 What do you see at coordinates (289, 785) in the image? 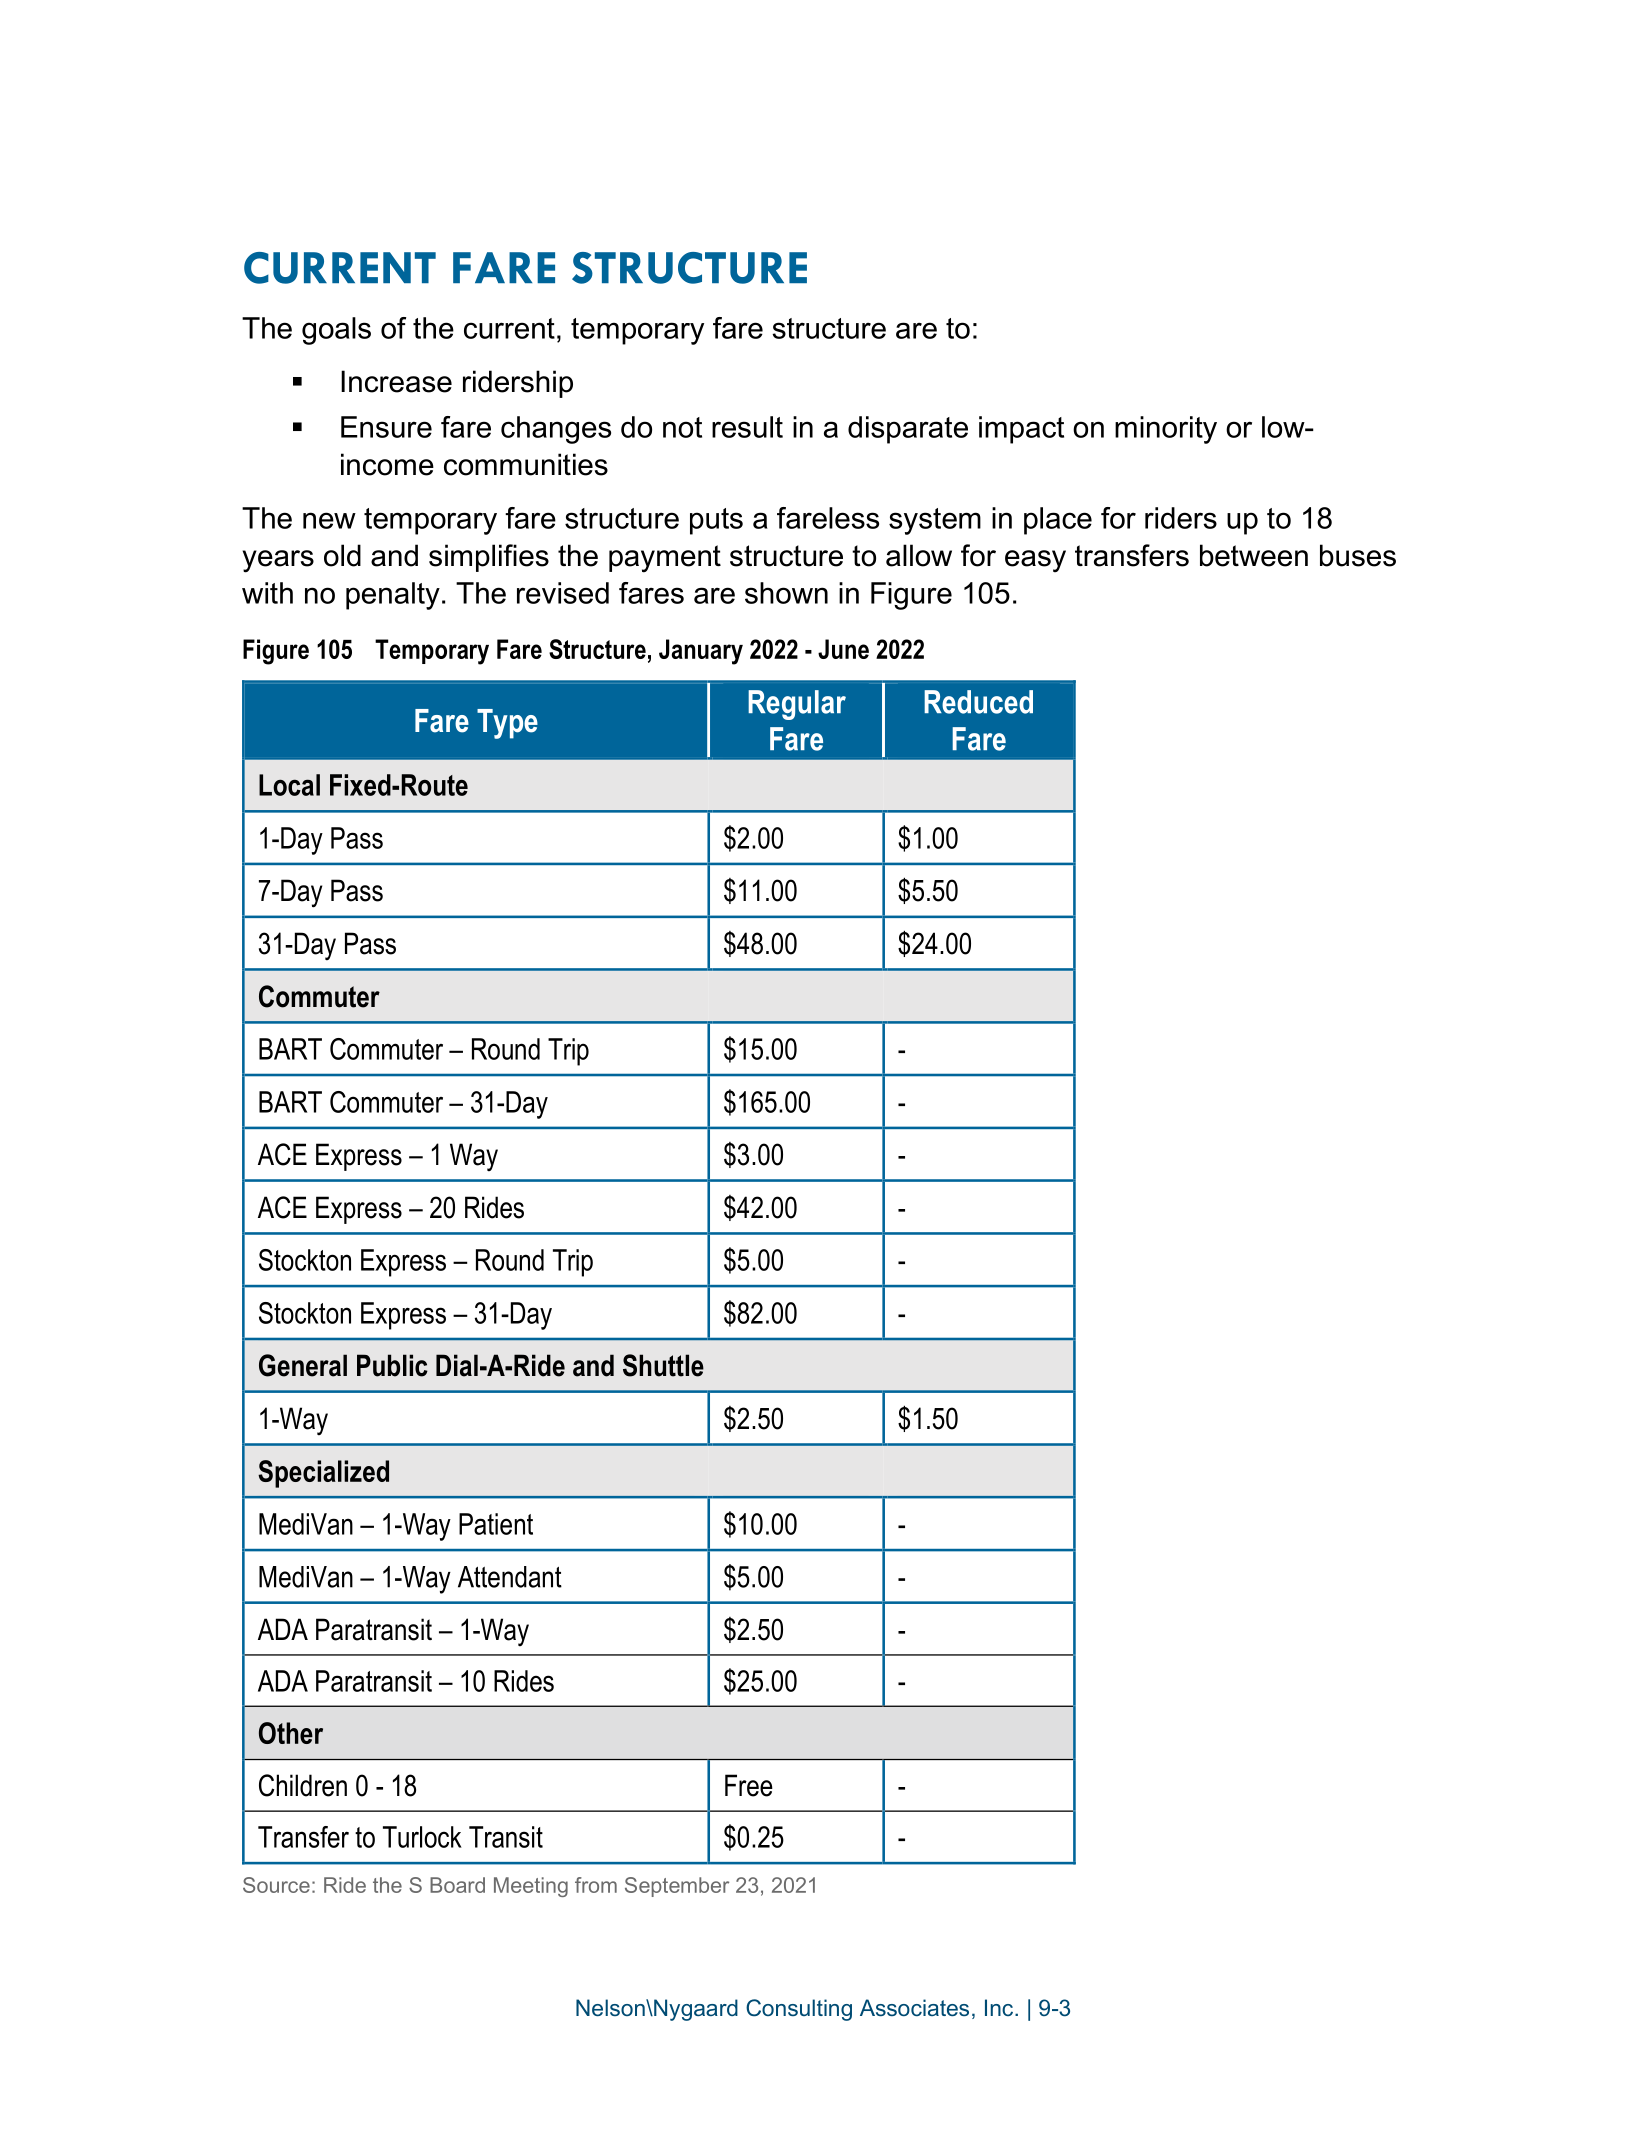
I see `Local` at bounding box center [289, 785].
